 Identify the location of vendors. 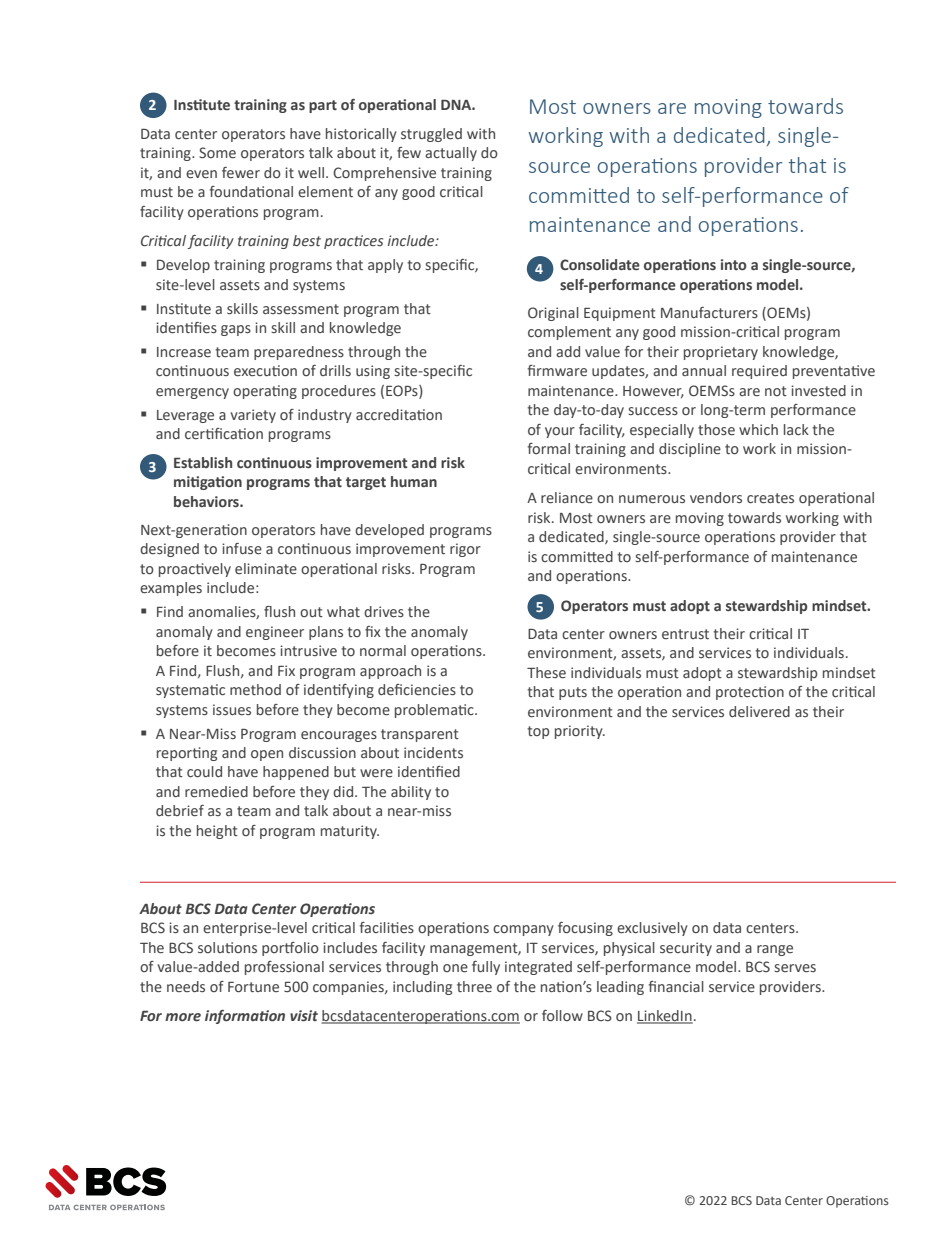
(716, 497).
